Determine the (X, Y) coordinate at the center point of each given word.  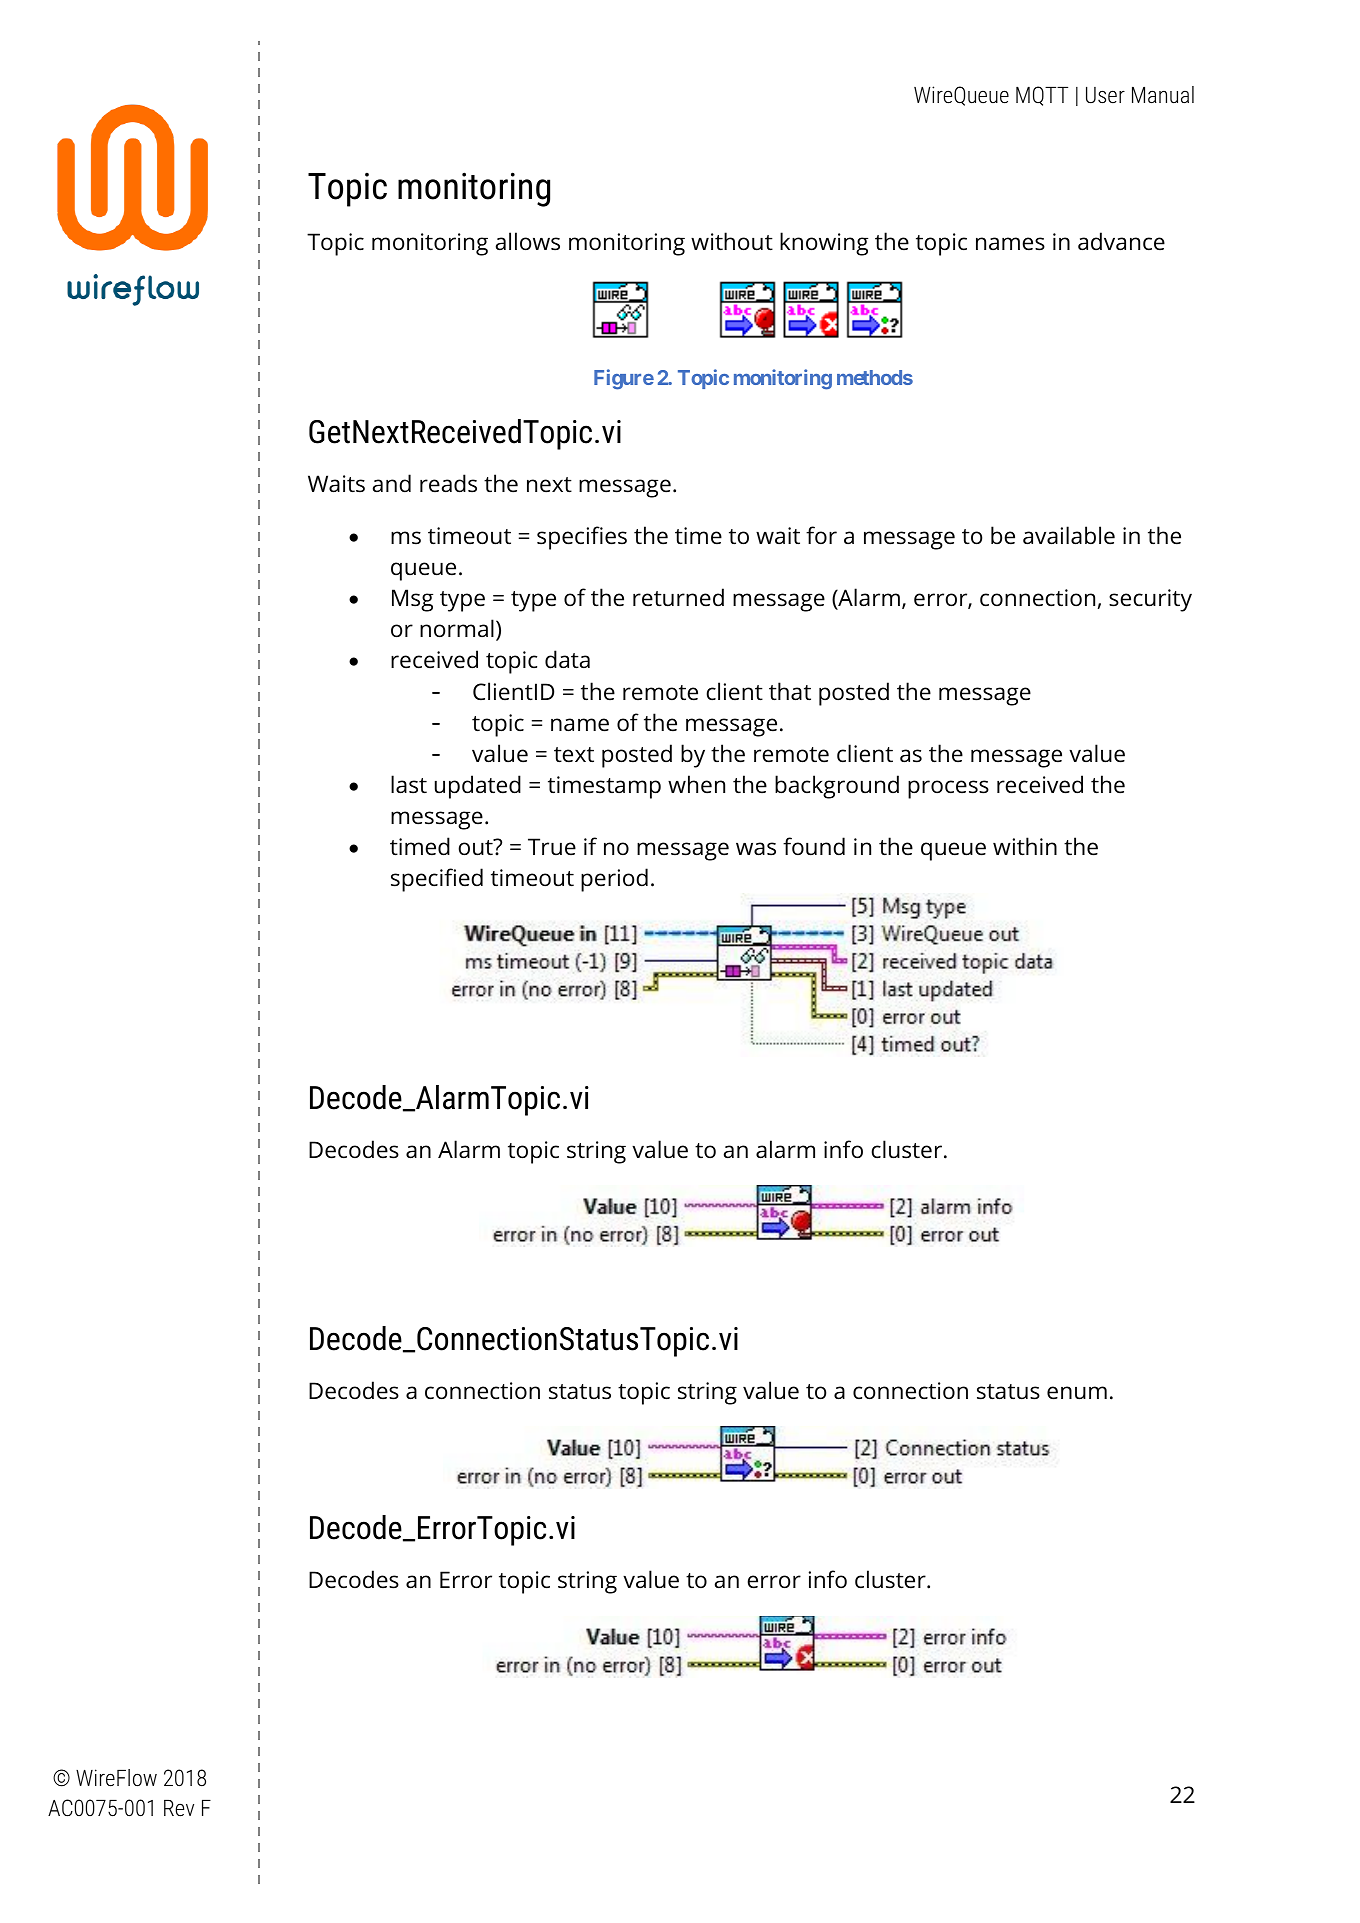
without (732, 241)
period (614, 880)
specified (437, 880)
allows (528, 241)
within (1025, 846)
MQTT (1042, 96)
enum (1077, 1393)
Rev (179, 1808)
